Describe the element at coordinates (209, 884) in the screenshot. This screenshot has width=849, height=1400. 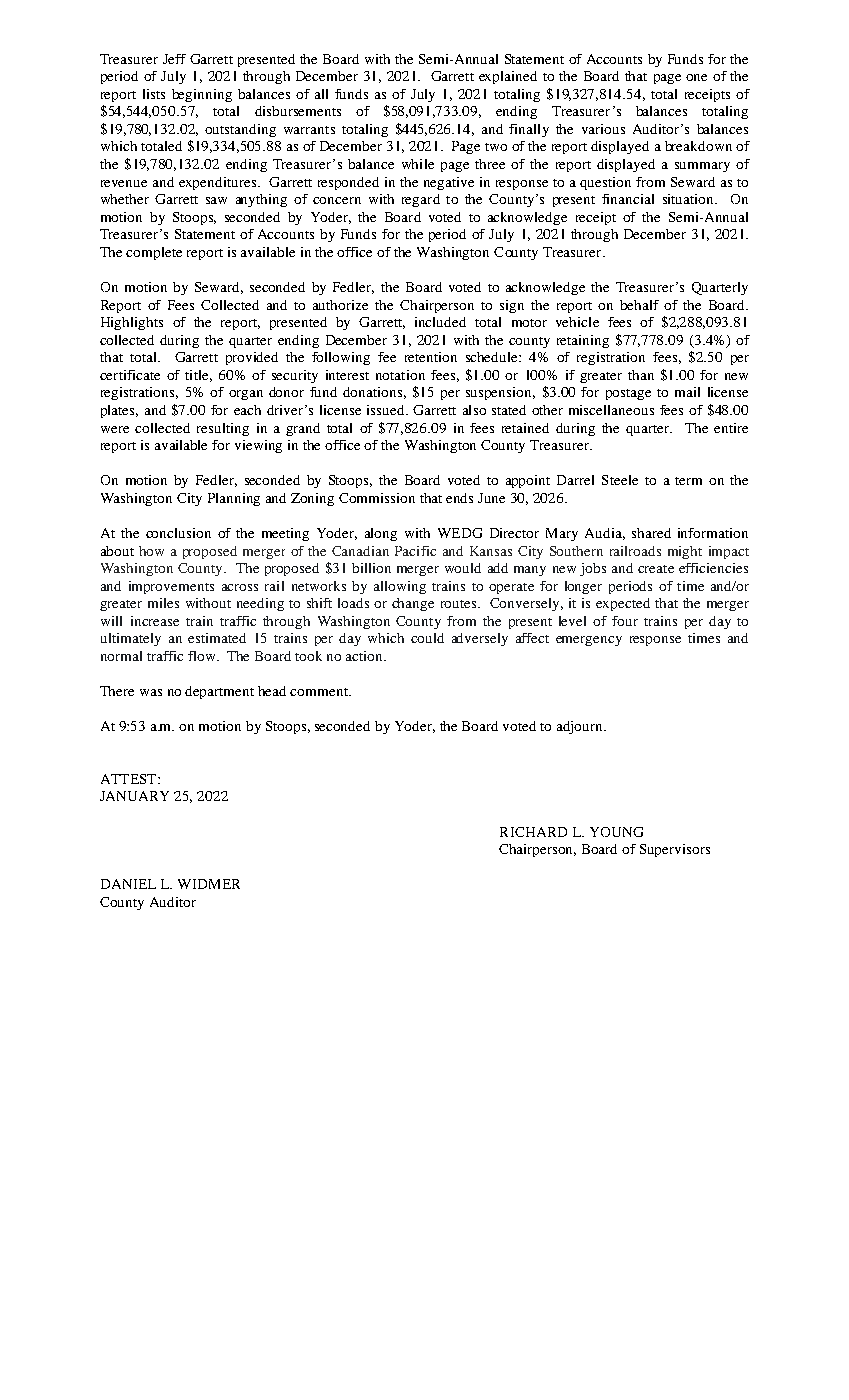
I see `WIDMER` at that location.
